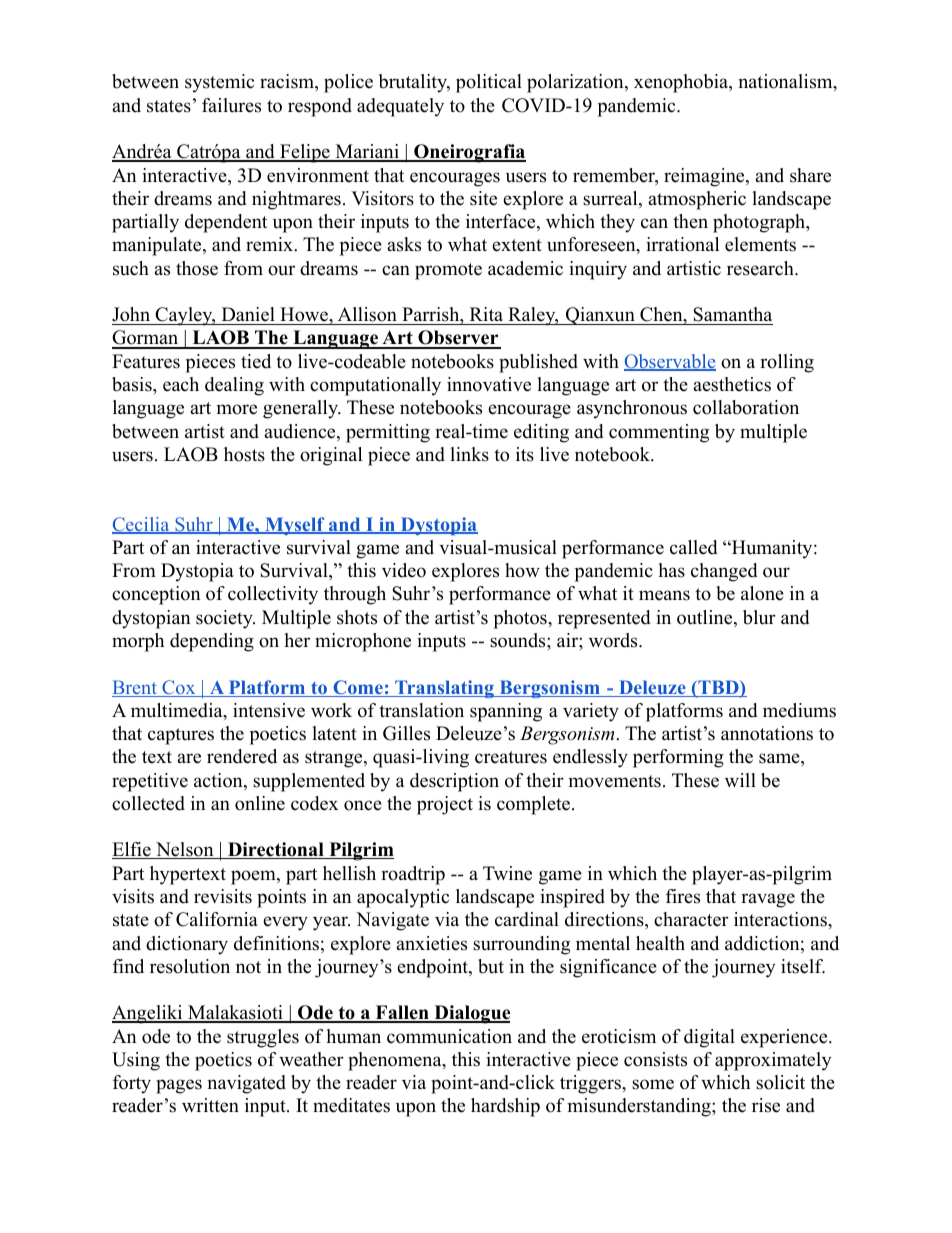 Image resolution: width=952 pixels, height=1233 pixels. Describe the element at coordinates (469, 454) in the image. I see `links` at that location.
